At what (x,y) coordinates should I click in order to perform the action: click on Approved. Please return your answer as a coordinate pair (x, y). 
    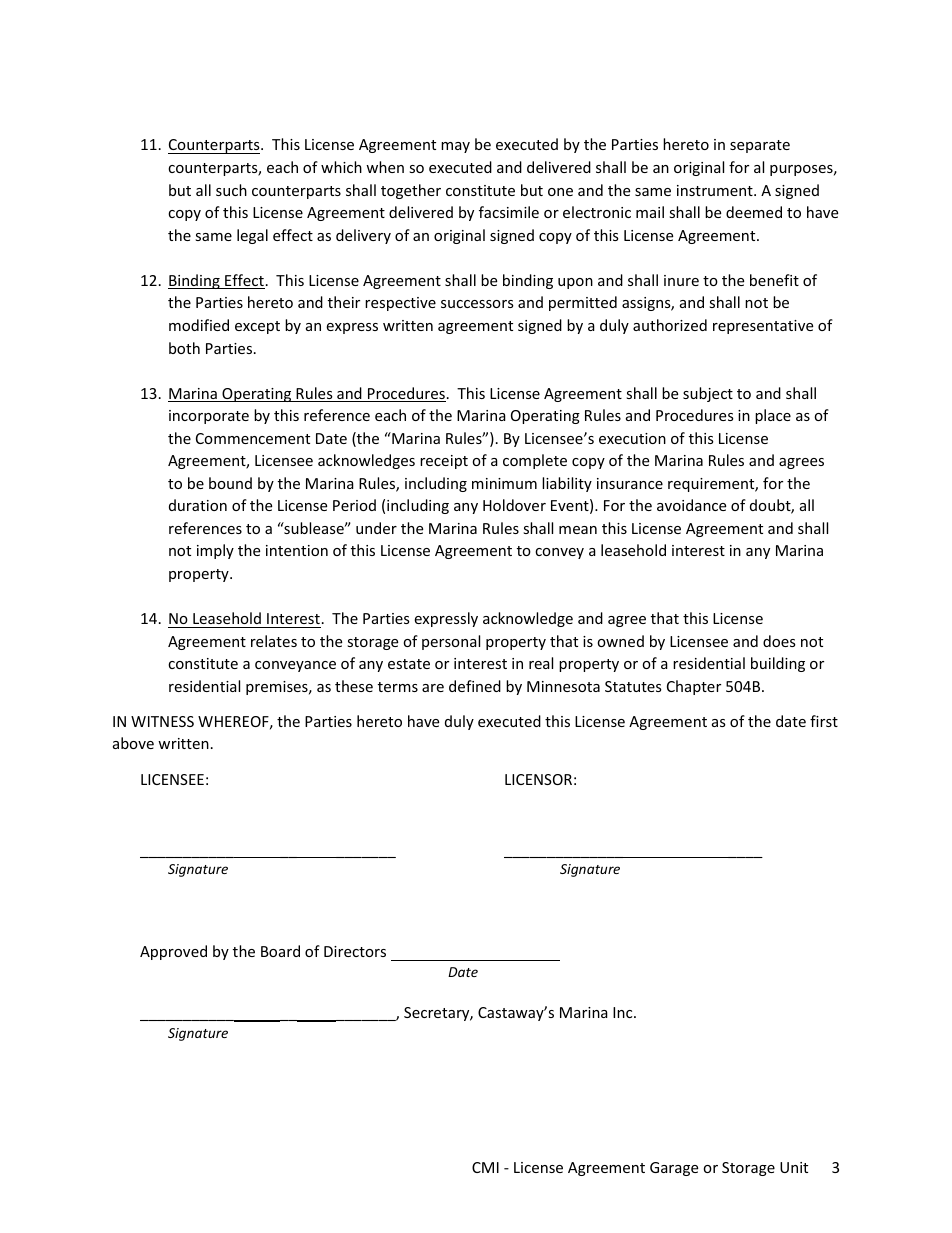
    Looking at the image, I should click on (173, 952).
